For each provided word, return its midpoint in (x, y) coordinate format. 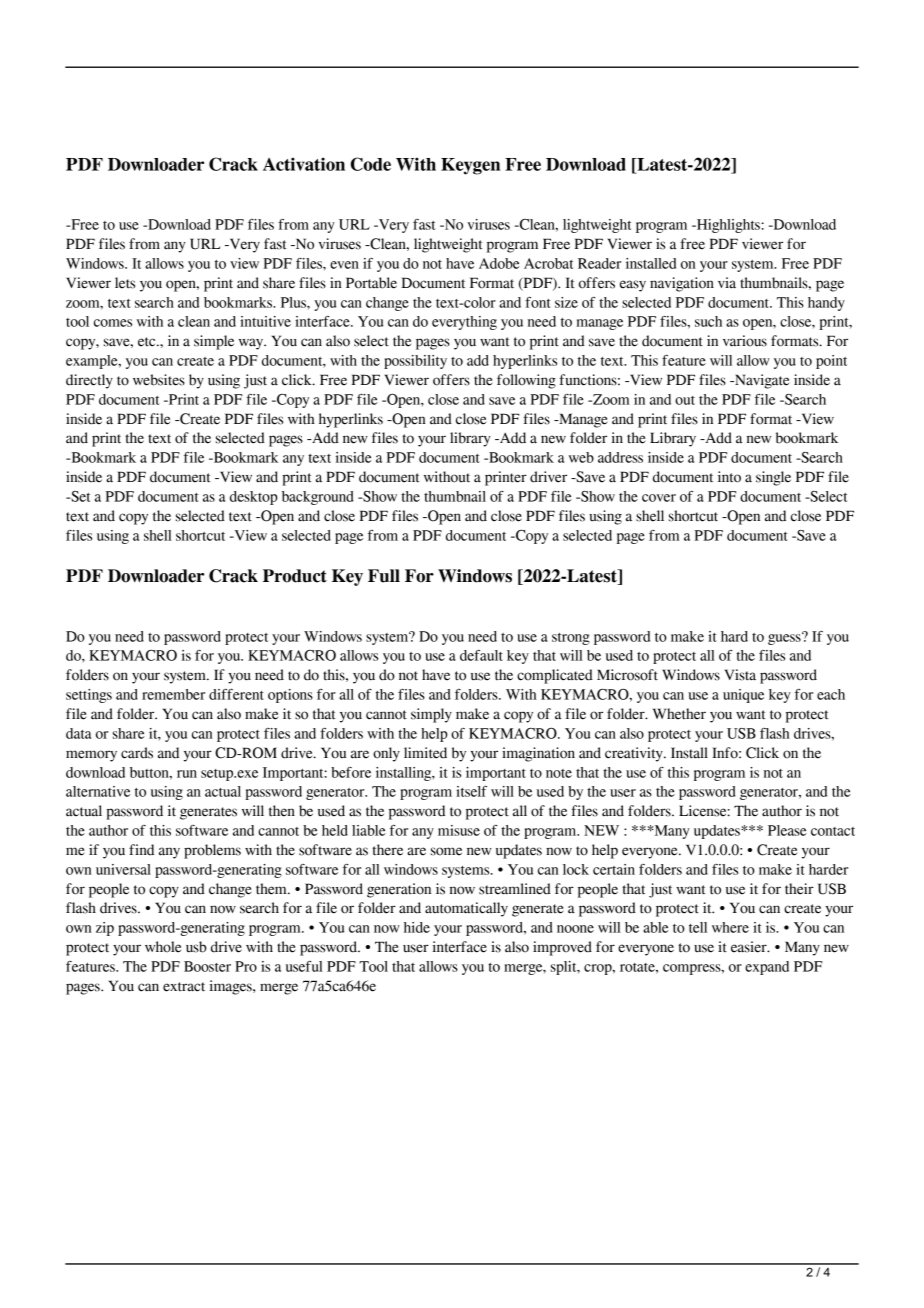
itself (471, 791)
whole (163, 947)
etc (148, 342)
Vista (740, 675)
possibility (415, 362)
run (187, 774)
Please (787, 830)
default (481, 655)
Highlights (728, 226)
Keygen (470, 166)
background (318, 498)
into (729, 477)
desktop (254, 498)
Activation (304, 164)
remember (173, 694)
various (745, 341)
